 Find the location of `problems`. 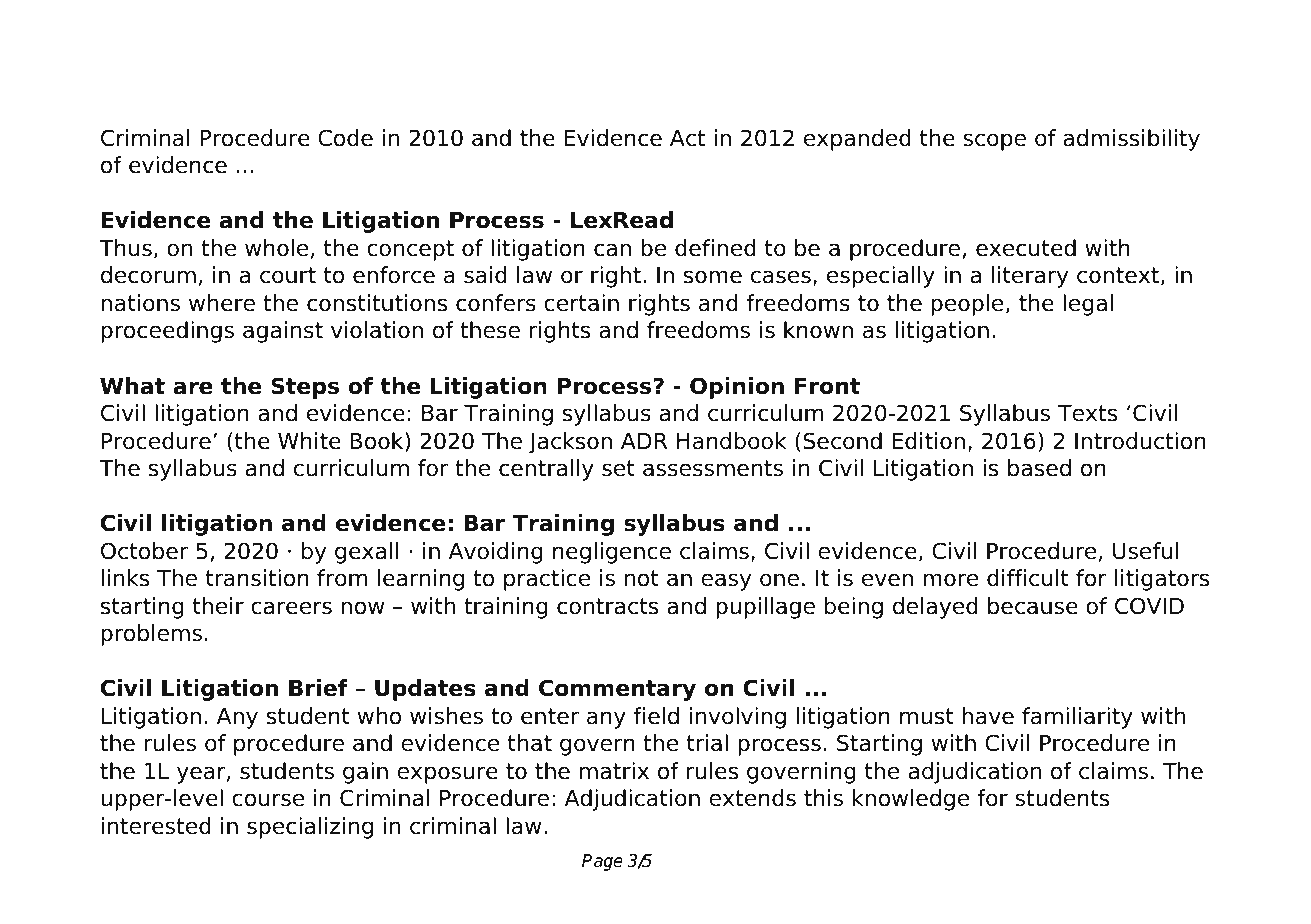

problems is located at coordinates (151, 635).
